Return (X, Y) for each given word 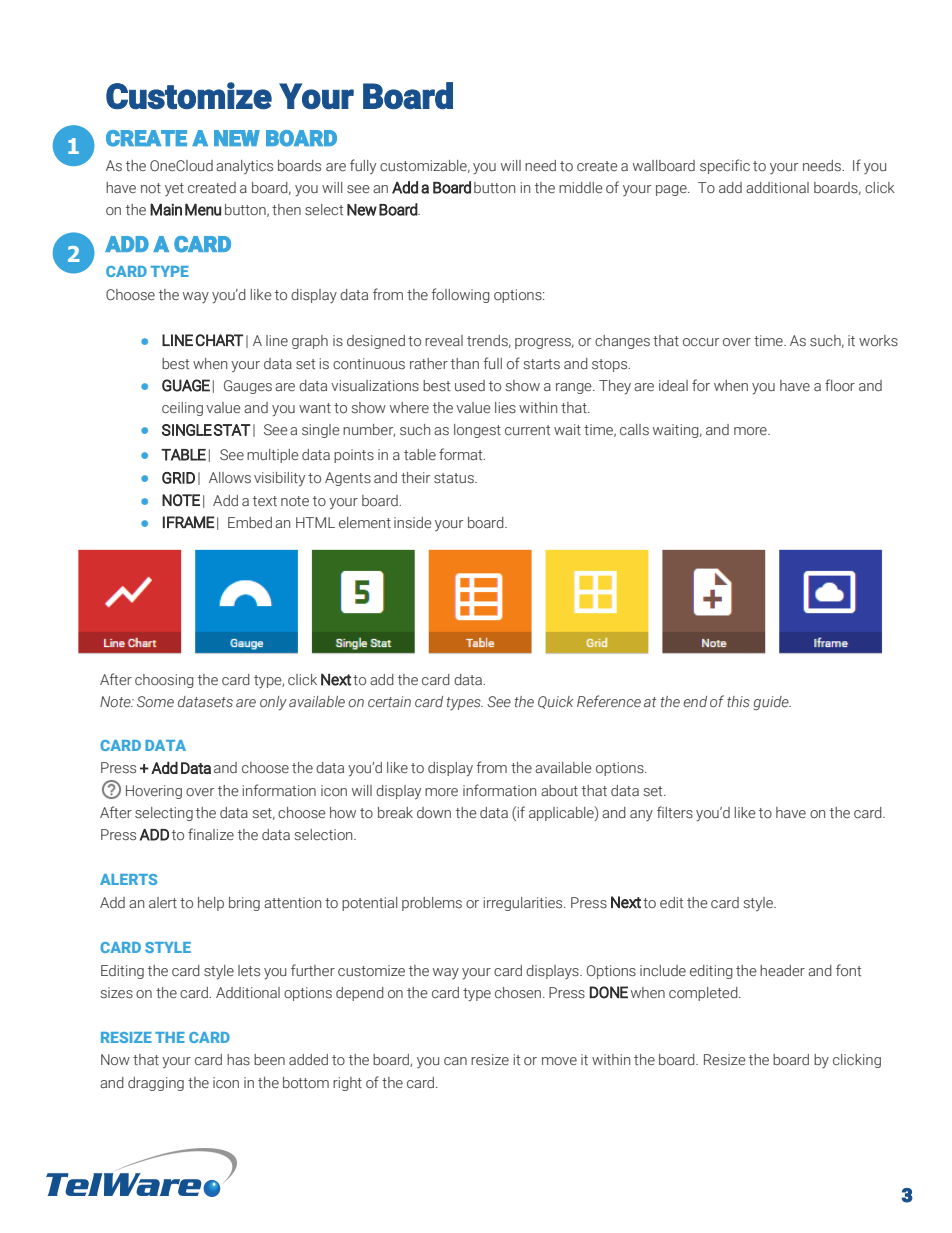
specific (725, 166)
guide (772, 703)
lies (505, 408)
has (238, 1060)
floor (840, 385)
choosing (164, 681)
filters (675, 812)
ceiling (182, 409)
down (434, 812)
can (455, 1061)
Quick (556, 702)
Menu (203, 209)
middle (581, 187)
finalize (211, 834)
